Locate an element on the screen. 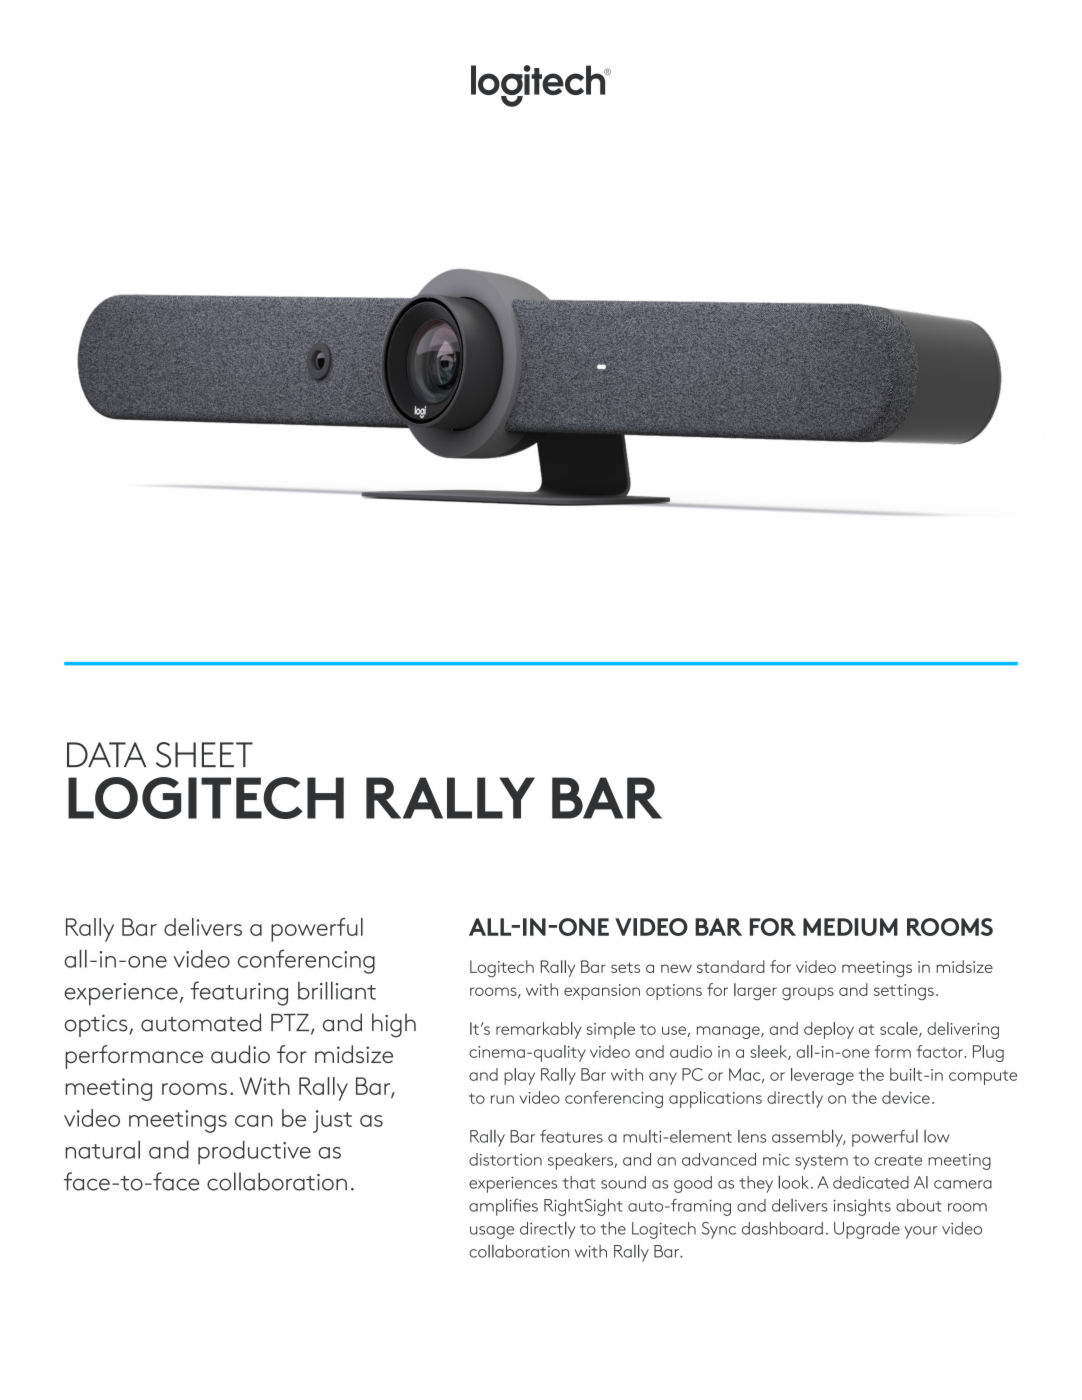 The image size is (1082, 1400). sets is located at coordinates (625, 967).
